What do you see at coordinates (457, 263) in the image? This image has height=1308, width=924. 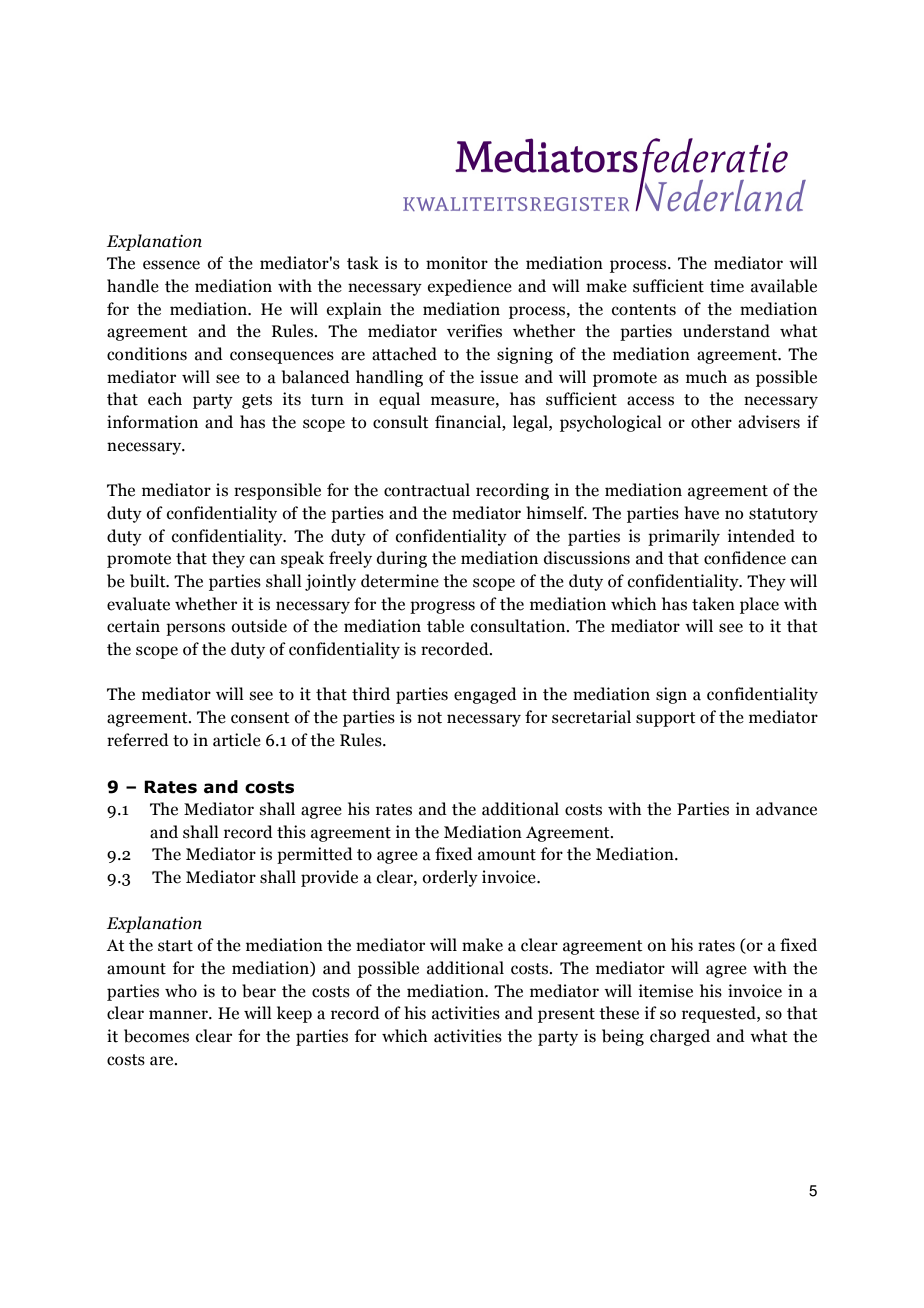 I see `monitor` at bounding box center [457, 263].
